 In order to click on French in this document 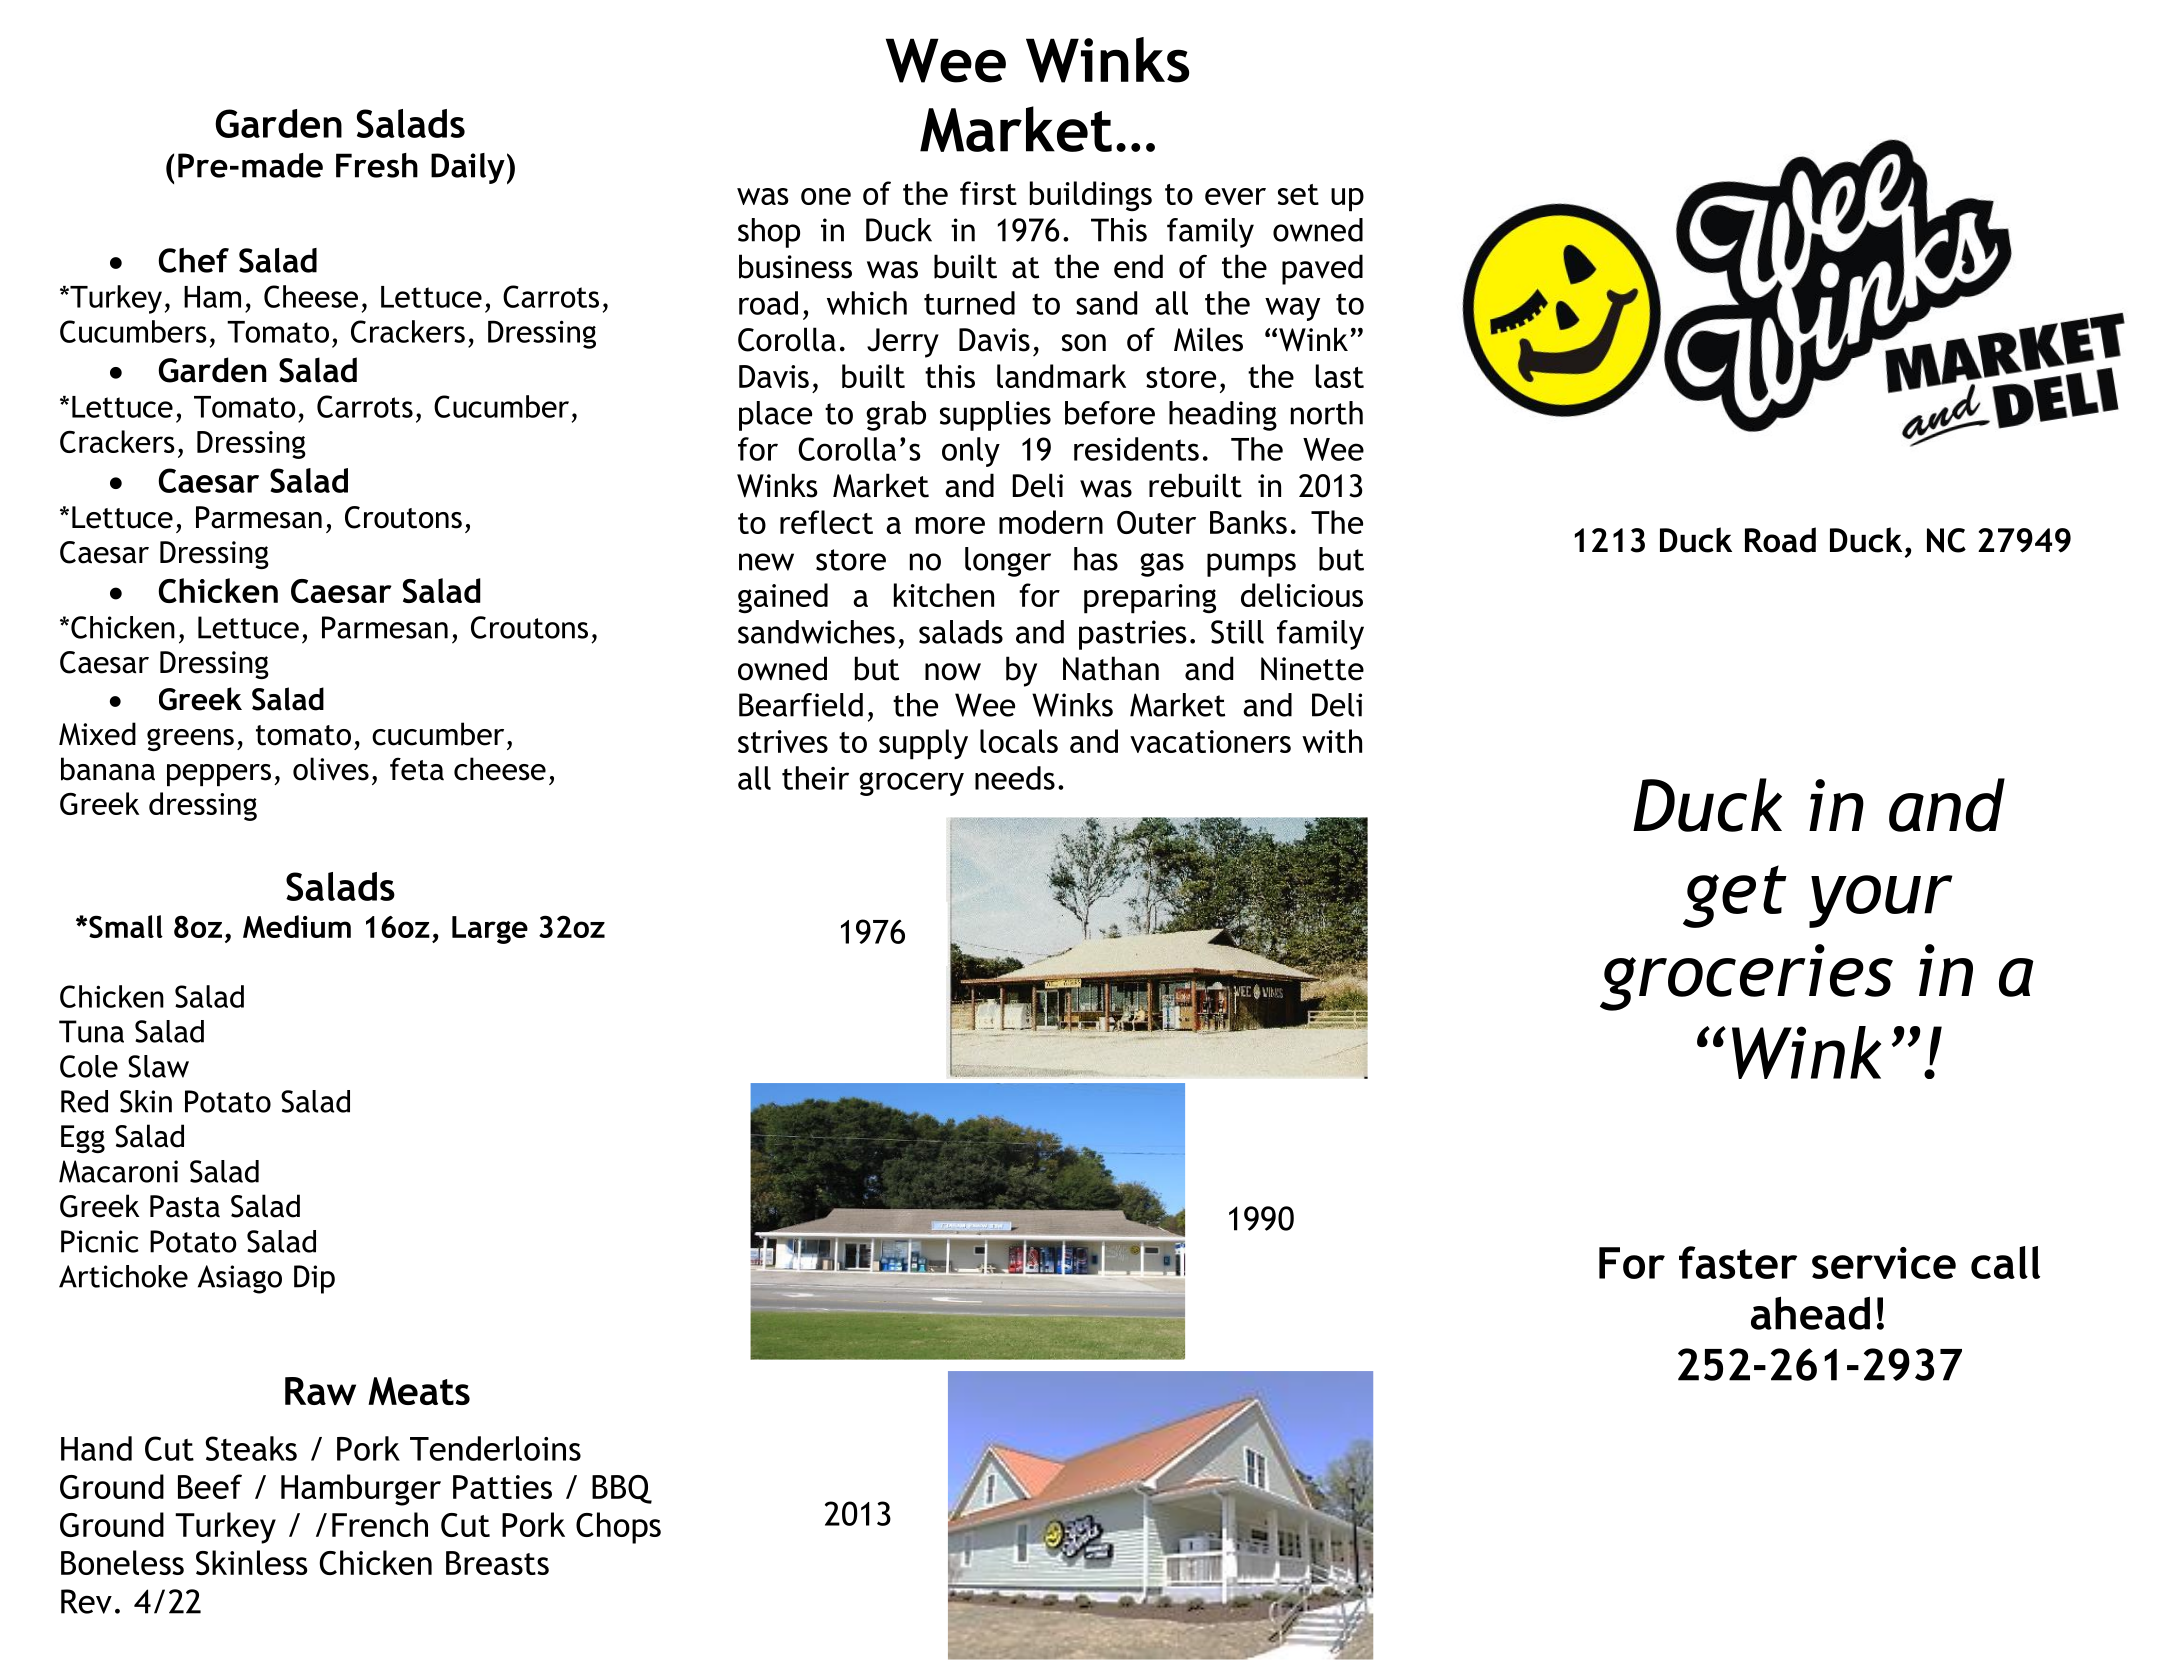, I will do `click(380, 1524)`.
